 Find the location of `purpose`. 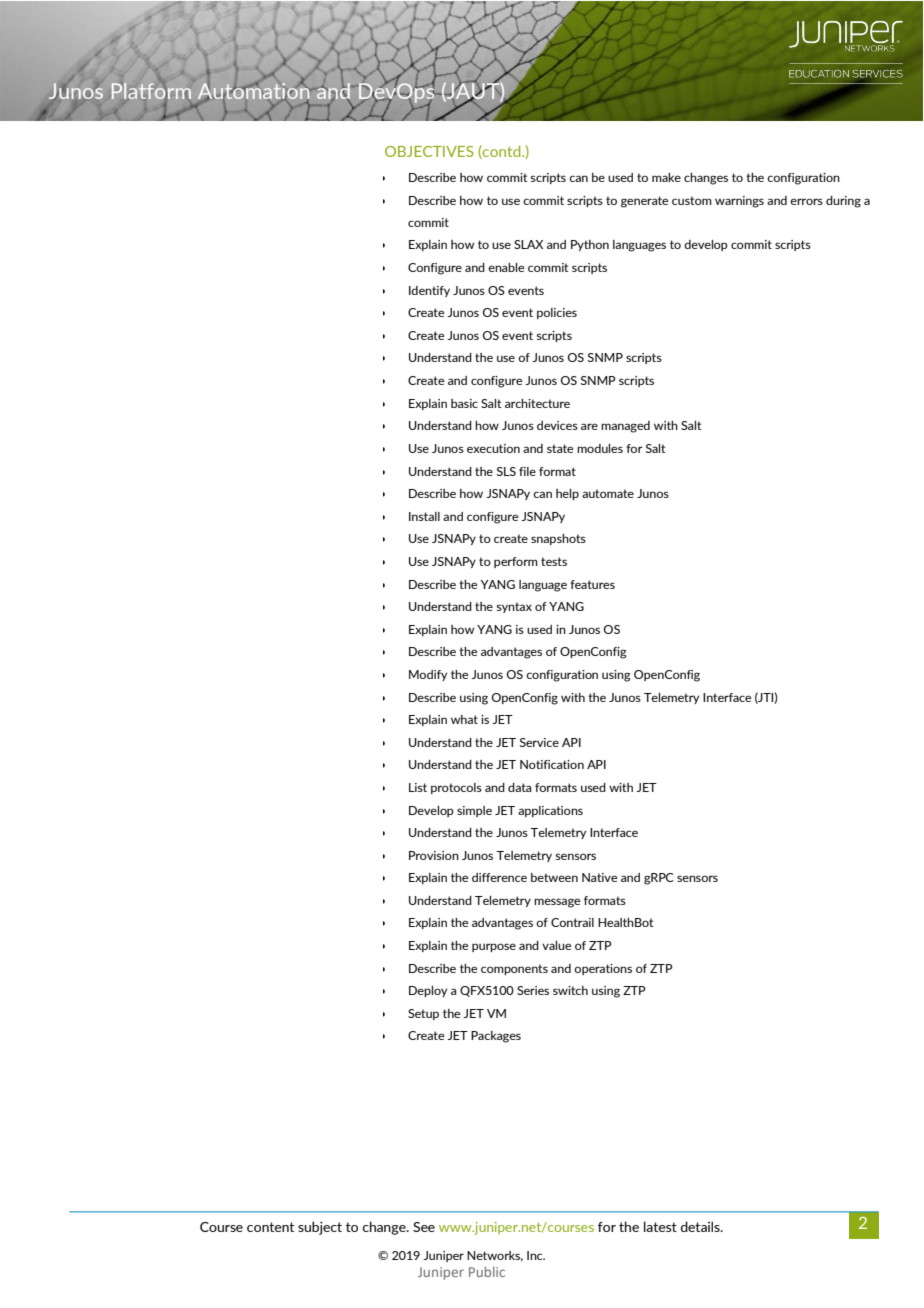

purpose is located at coordinates (494, 947).
